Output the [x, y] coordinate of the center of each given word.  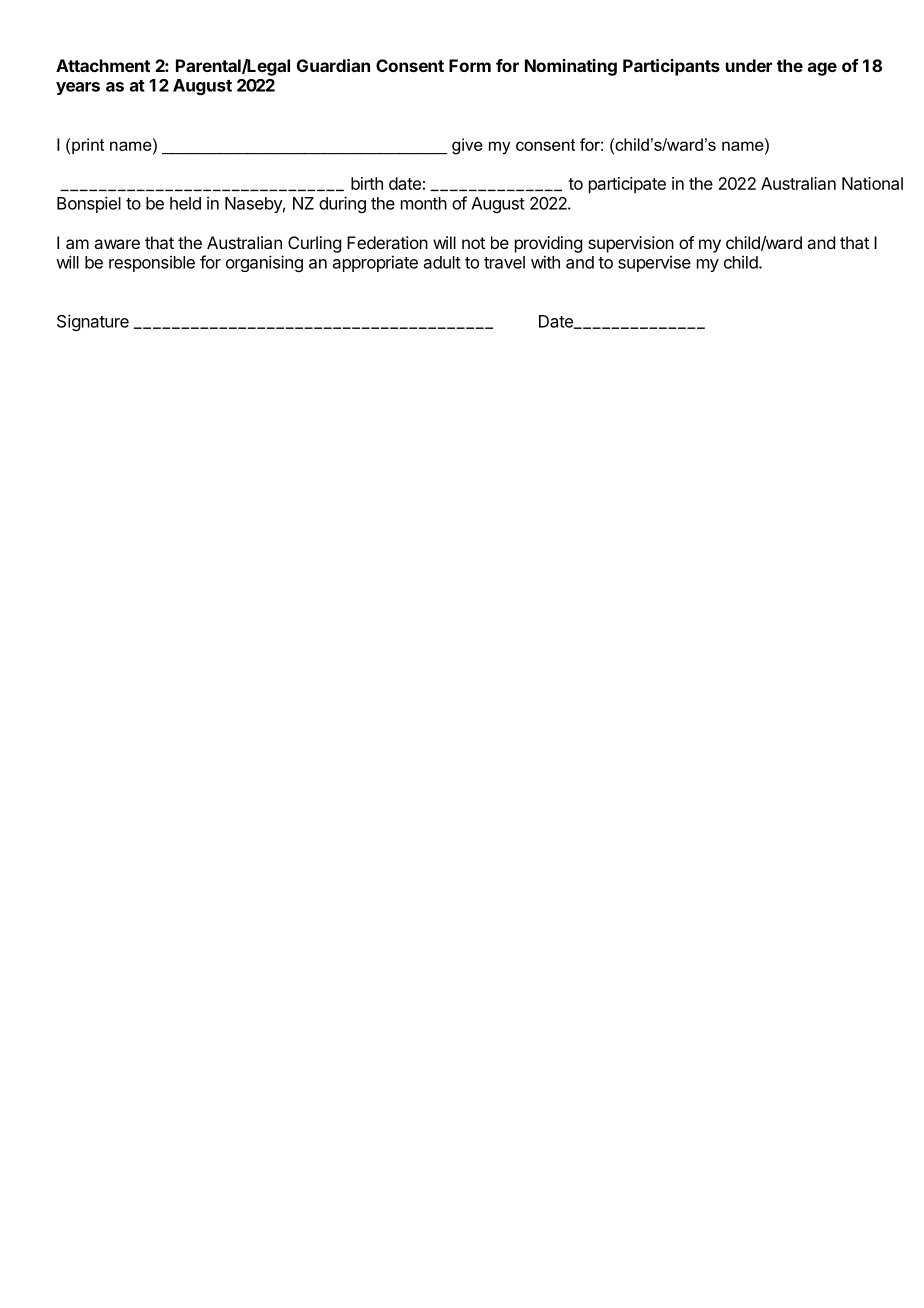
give [467, 146]
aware [117, 244]
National [872, 183]
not [473, 243]
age [822, 69]
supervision [631, 244]
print [88, 146]
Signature [93, 322]
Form [470, 65]
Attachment [103, 65]
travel [504, 262]
